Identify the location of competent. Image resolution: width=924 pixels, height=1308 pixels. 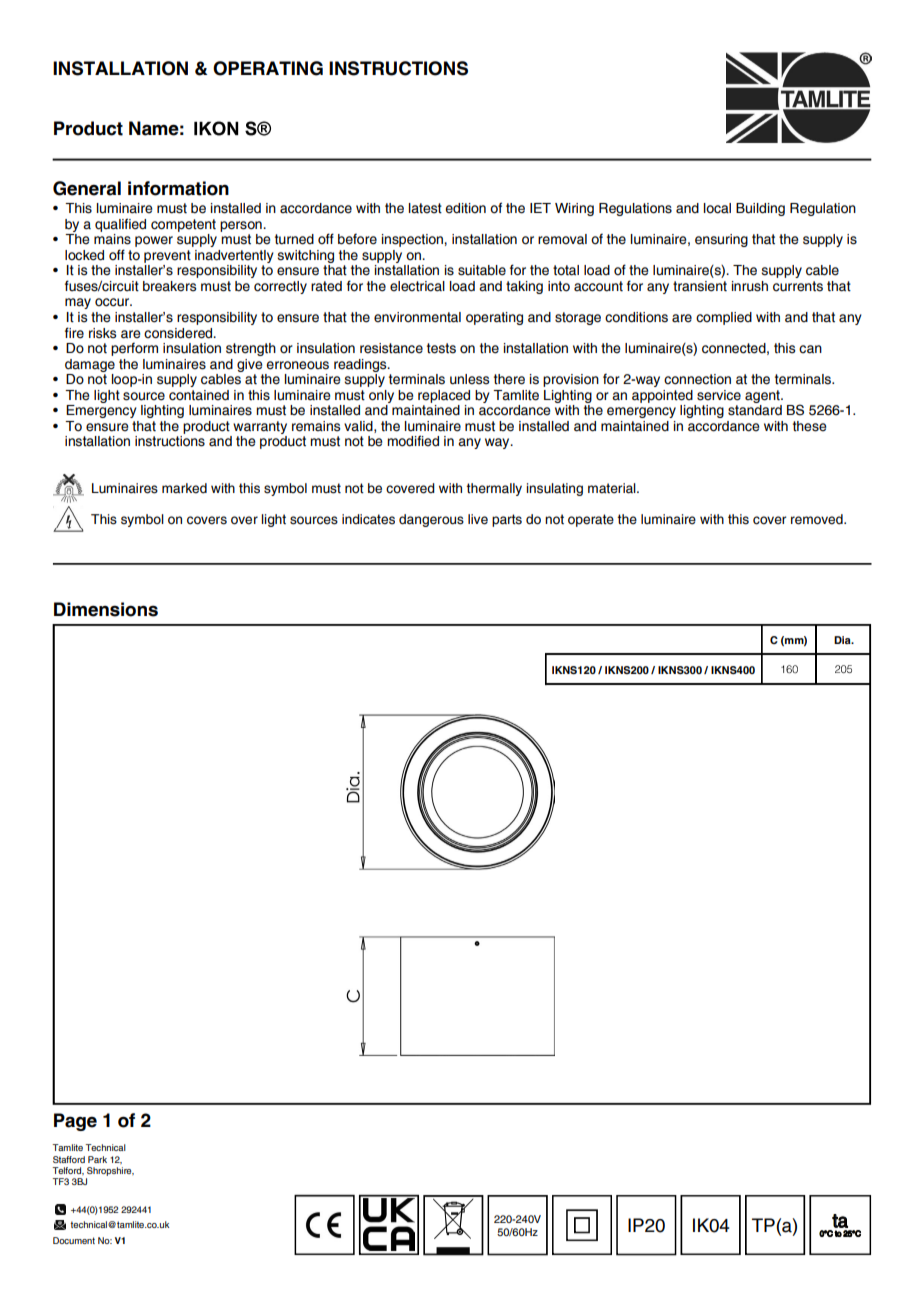
(183, 225).
